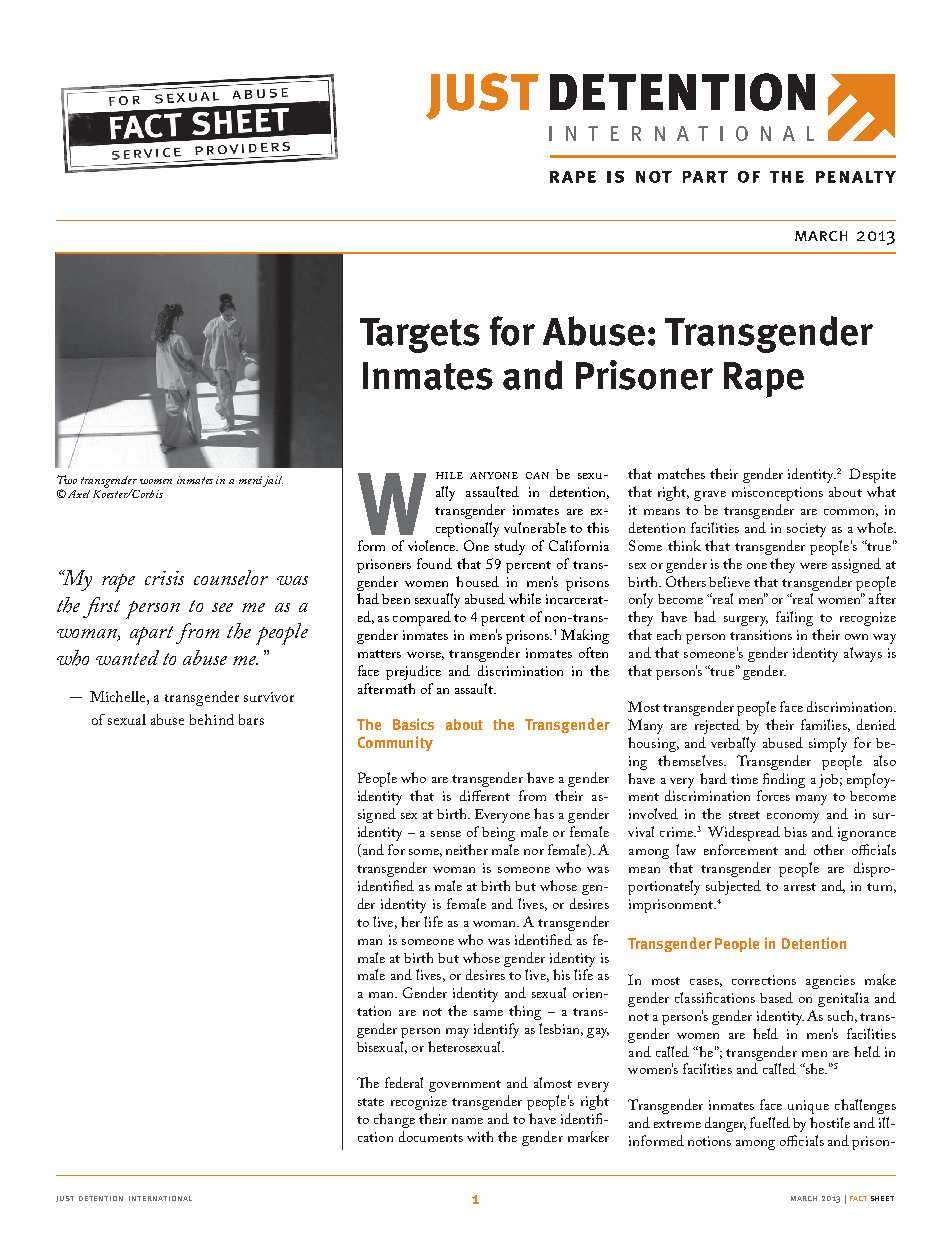 The height and width of the screenshot is (1233, 952). Describe the element at coordinates (764, 980) in the screenshot. I see `corrections` at that location.
